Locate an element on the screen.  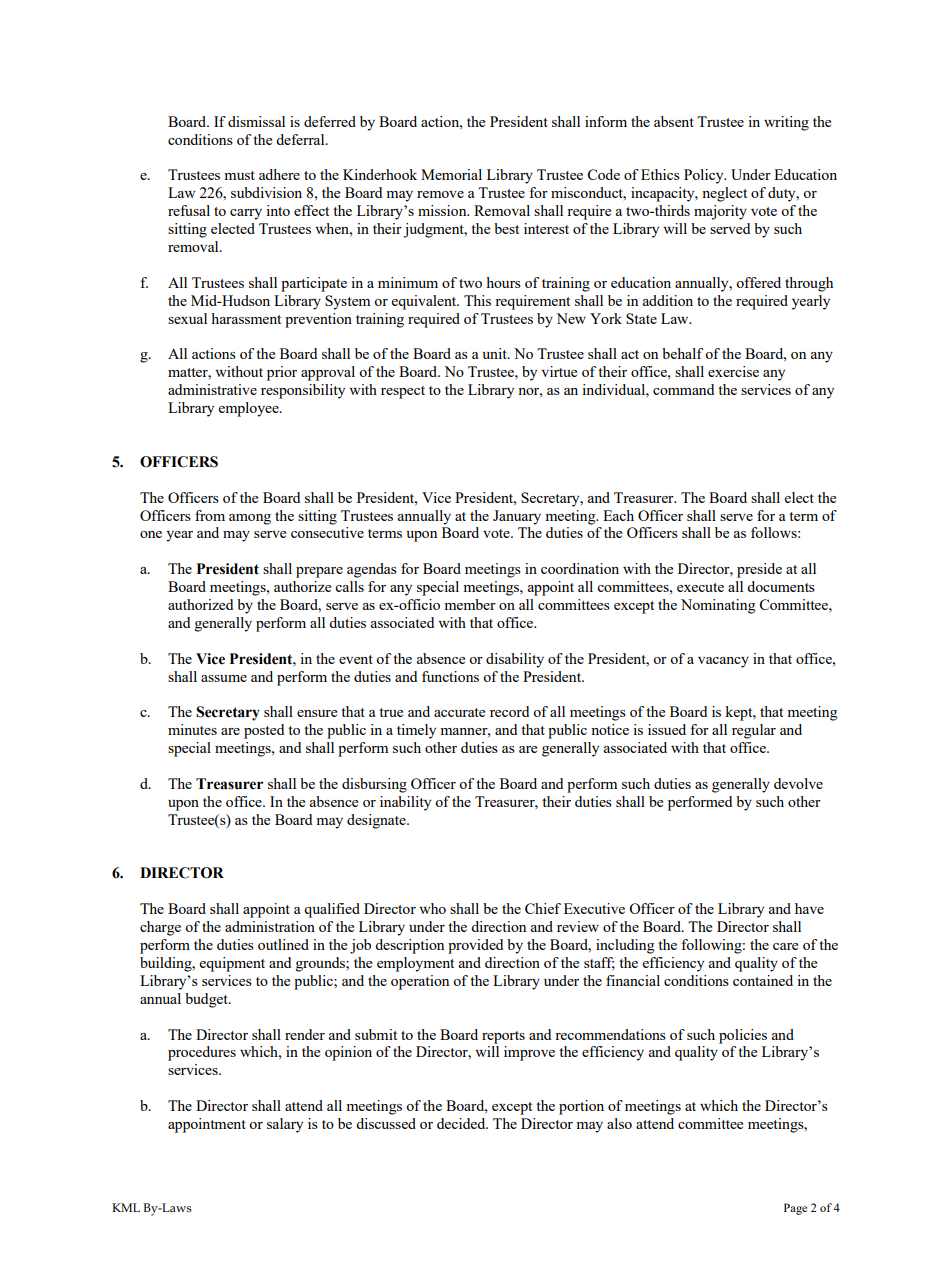
vacancy is located at coordinates (723, 662).
